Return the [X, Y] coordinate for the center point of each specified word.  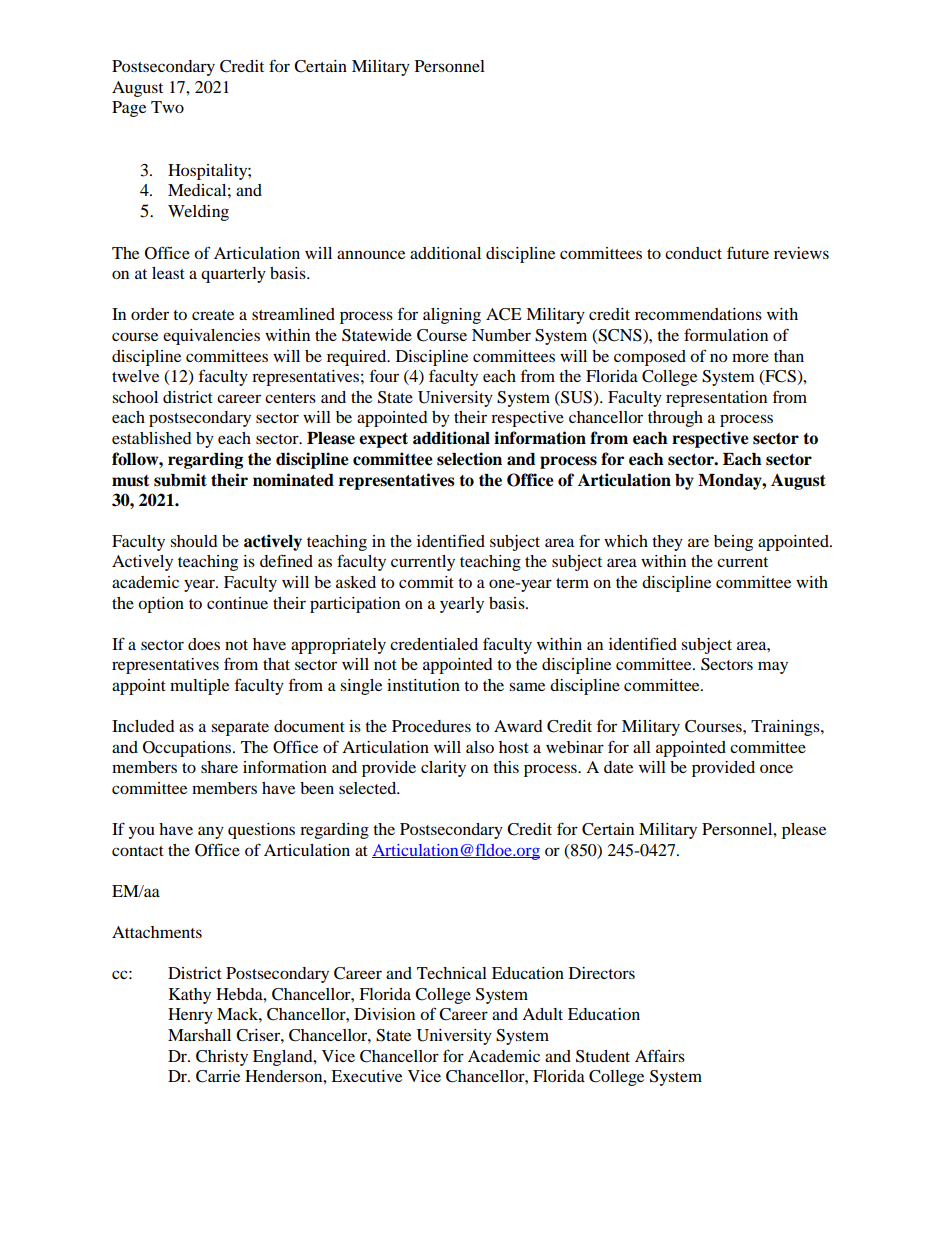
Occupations [188, 749]
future [748, 252]
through [675, 419]
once [776, 768]
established [152, 438]
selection [469, 459]
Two [167, 107]
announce [371, 254]
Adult [542, 1014]
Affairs [660, 1055]
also [480, 747]
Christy [222, 1058]
